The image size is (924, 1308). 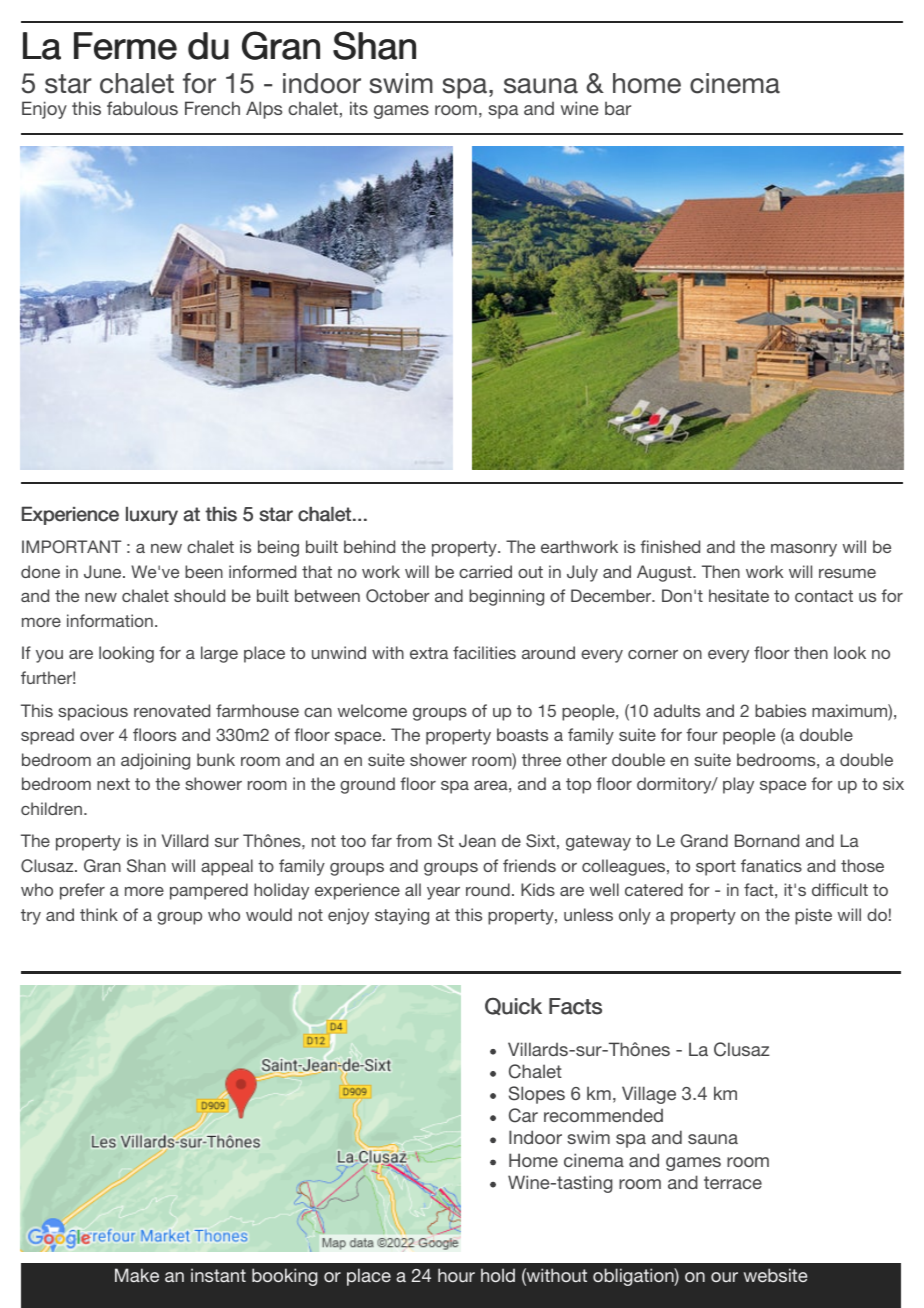 I want to click on fabulous, so click(x=142, y=108).
